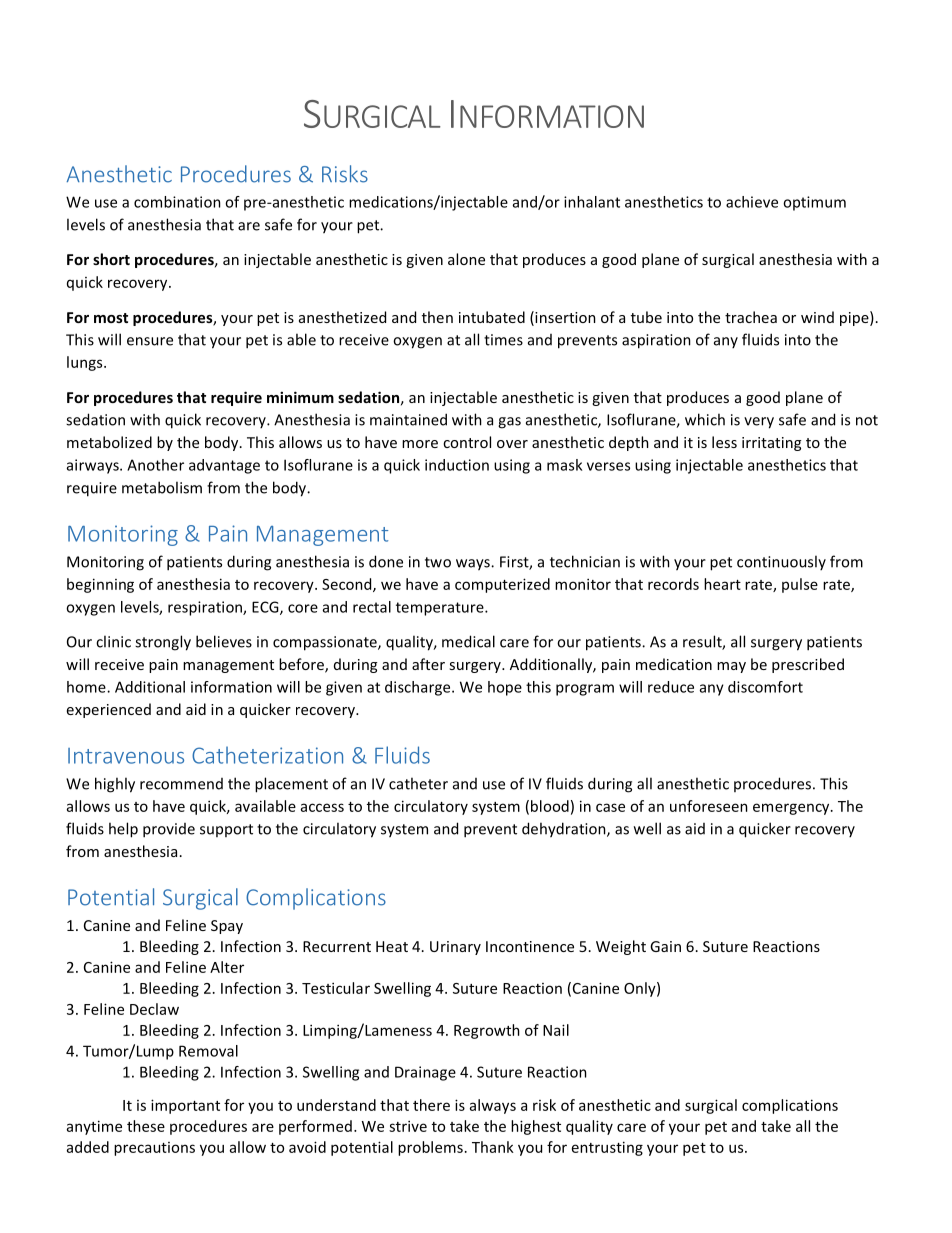  Describe the element at coordinates (752, 202) in the screenshot. I see `achieve` at that location.
